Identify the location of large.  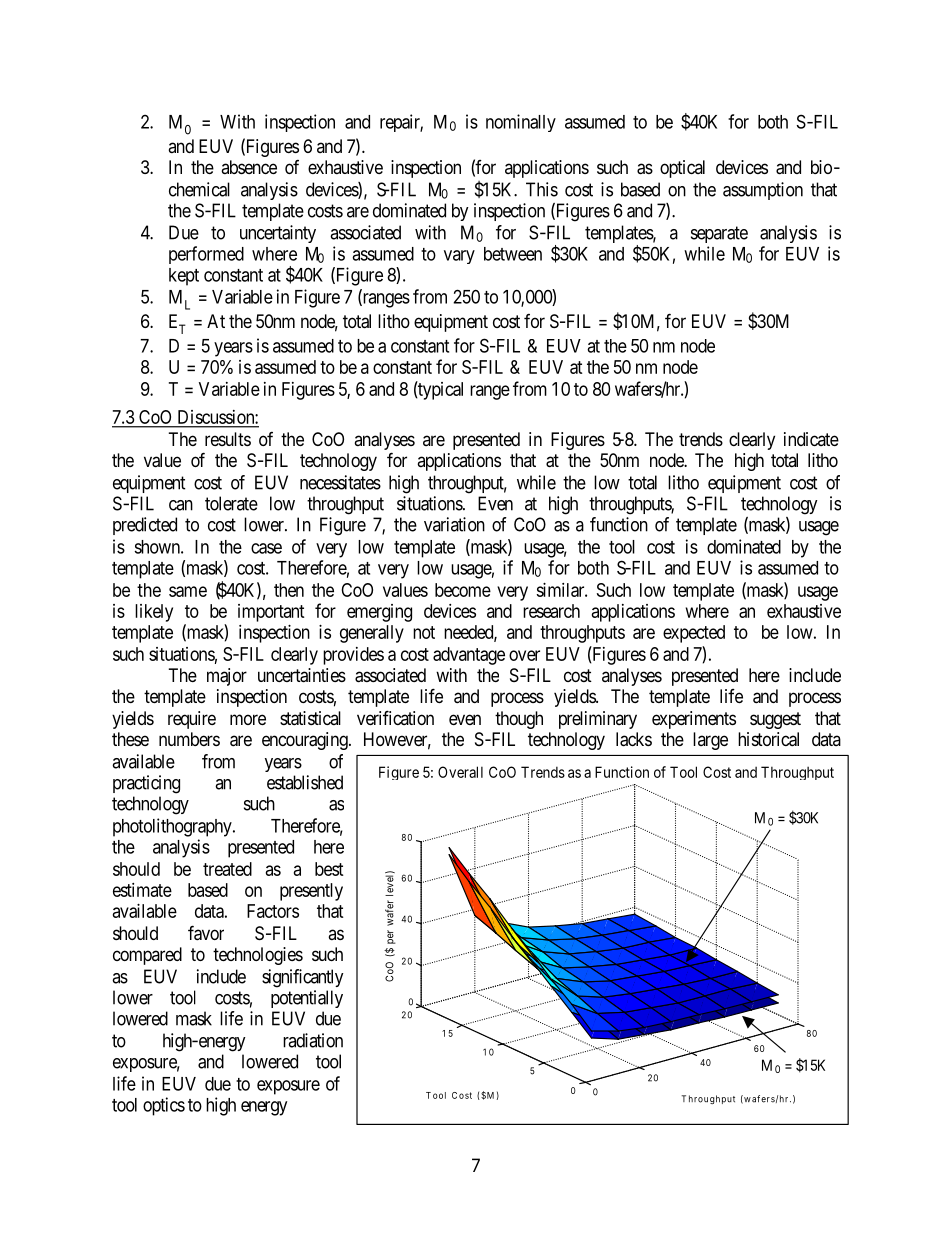
(710, 741).
